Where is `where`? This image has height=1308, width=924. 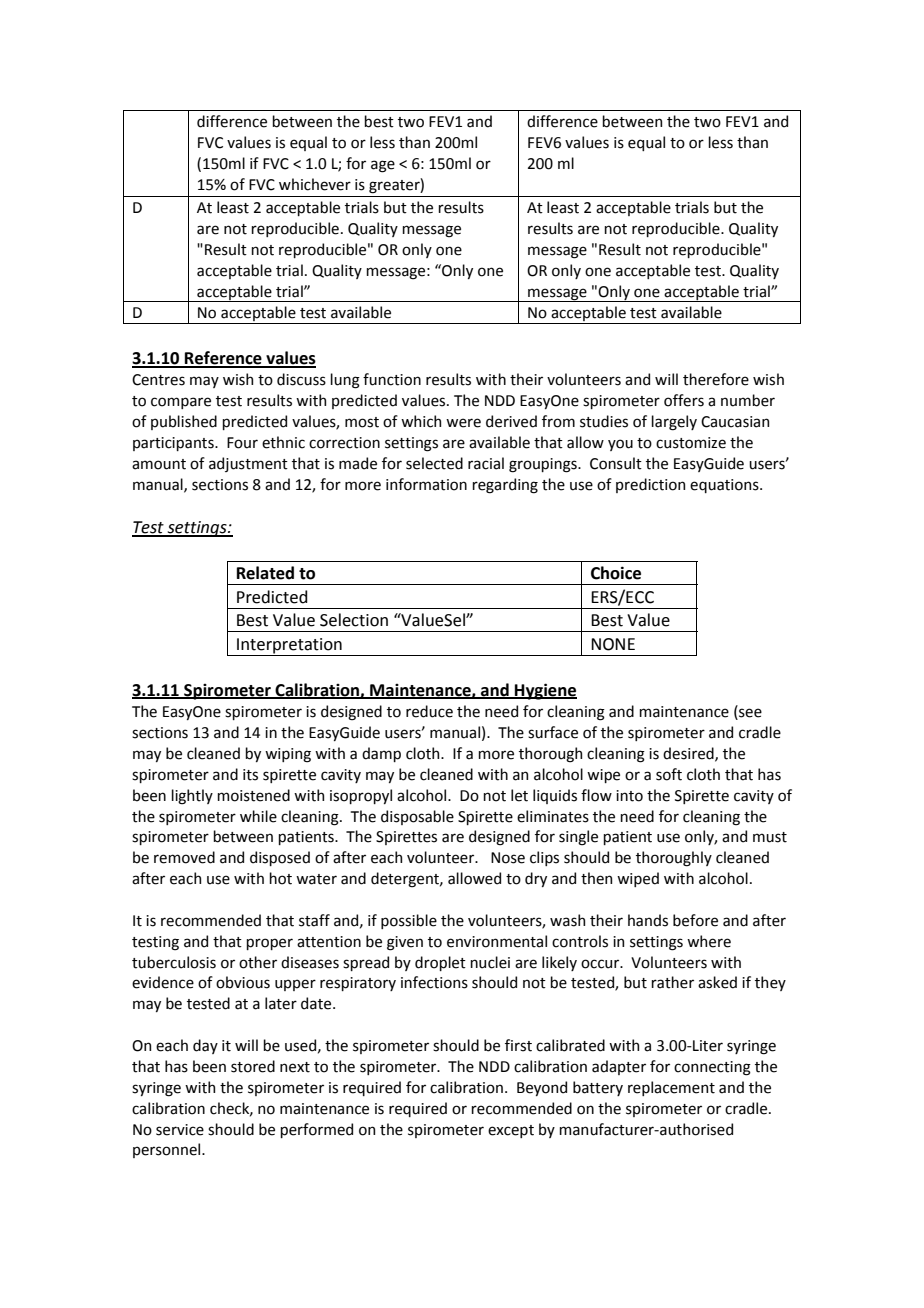
where is located at coordinates (709, 941).
